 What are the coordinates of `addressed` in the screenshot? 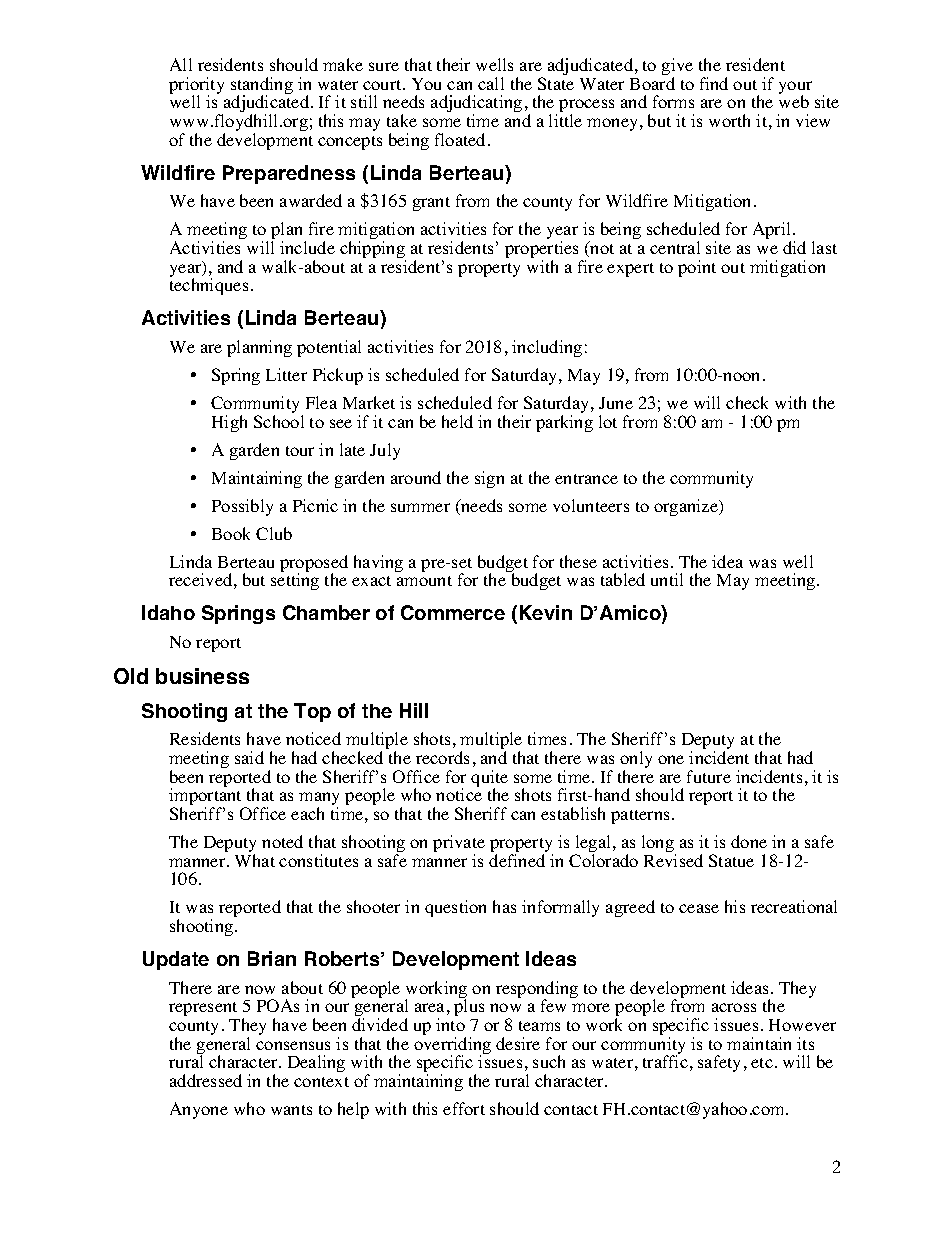 It's located at (206, 1080).
